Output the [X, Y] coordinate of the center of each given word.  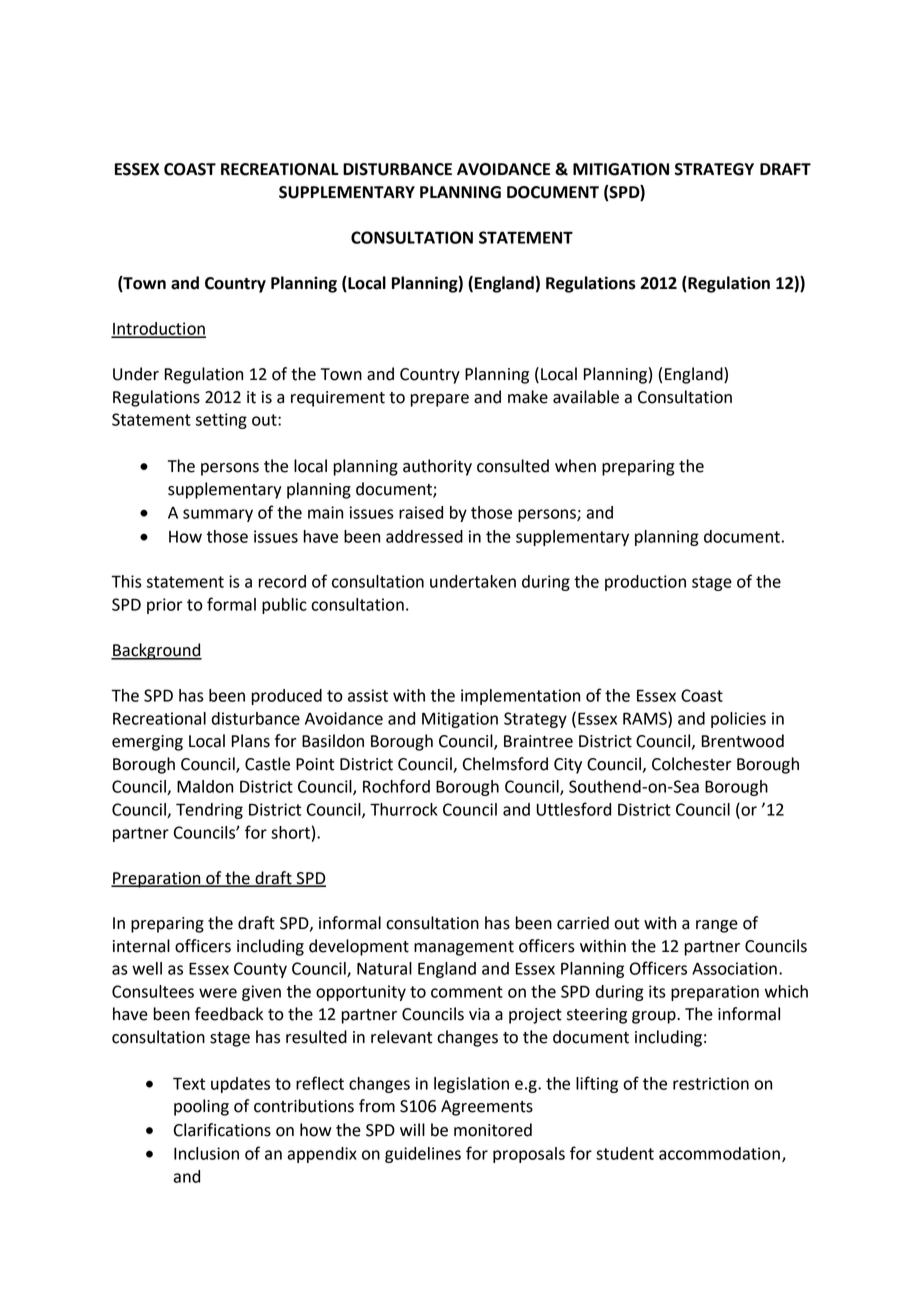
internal [141, 946]
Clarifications [222, 1130]
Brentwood [743, 741]
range [717, 926]
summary [218, 515]
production [645, 583]
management [464, 948]
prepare [439, 400]
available [586, 397]
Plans [251, 741]
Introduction [158, 329]
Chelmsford [505, 764]
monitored [493, 1130]
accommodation [719, 1153]
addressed [424, 536]
